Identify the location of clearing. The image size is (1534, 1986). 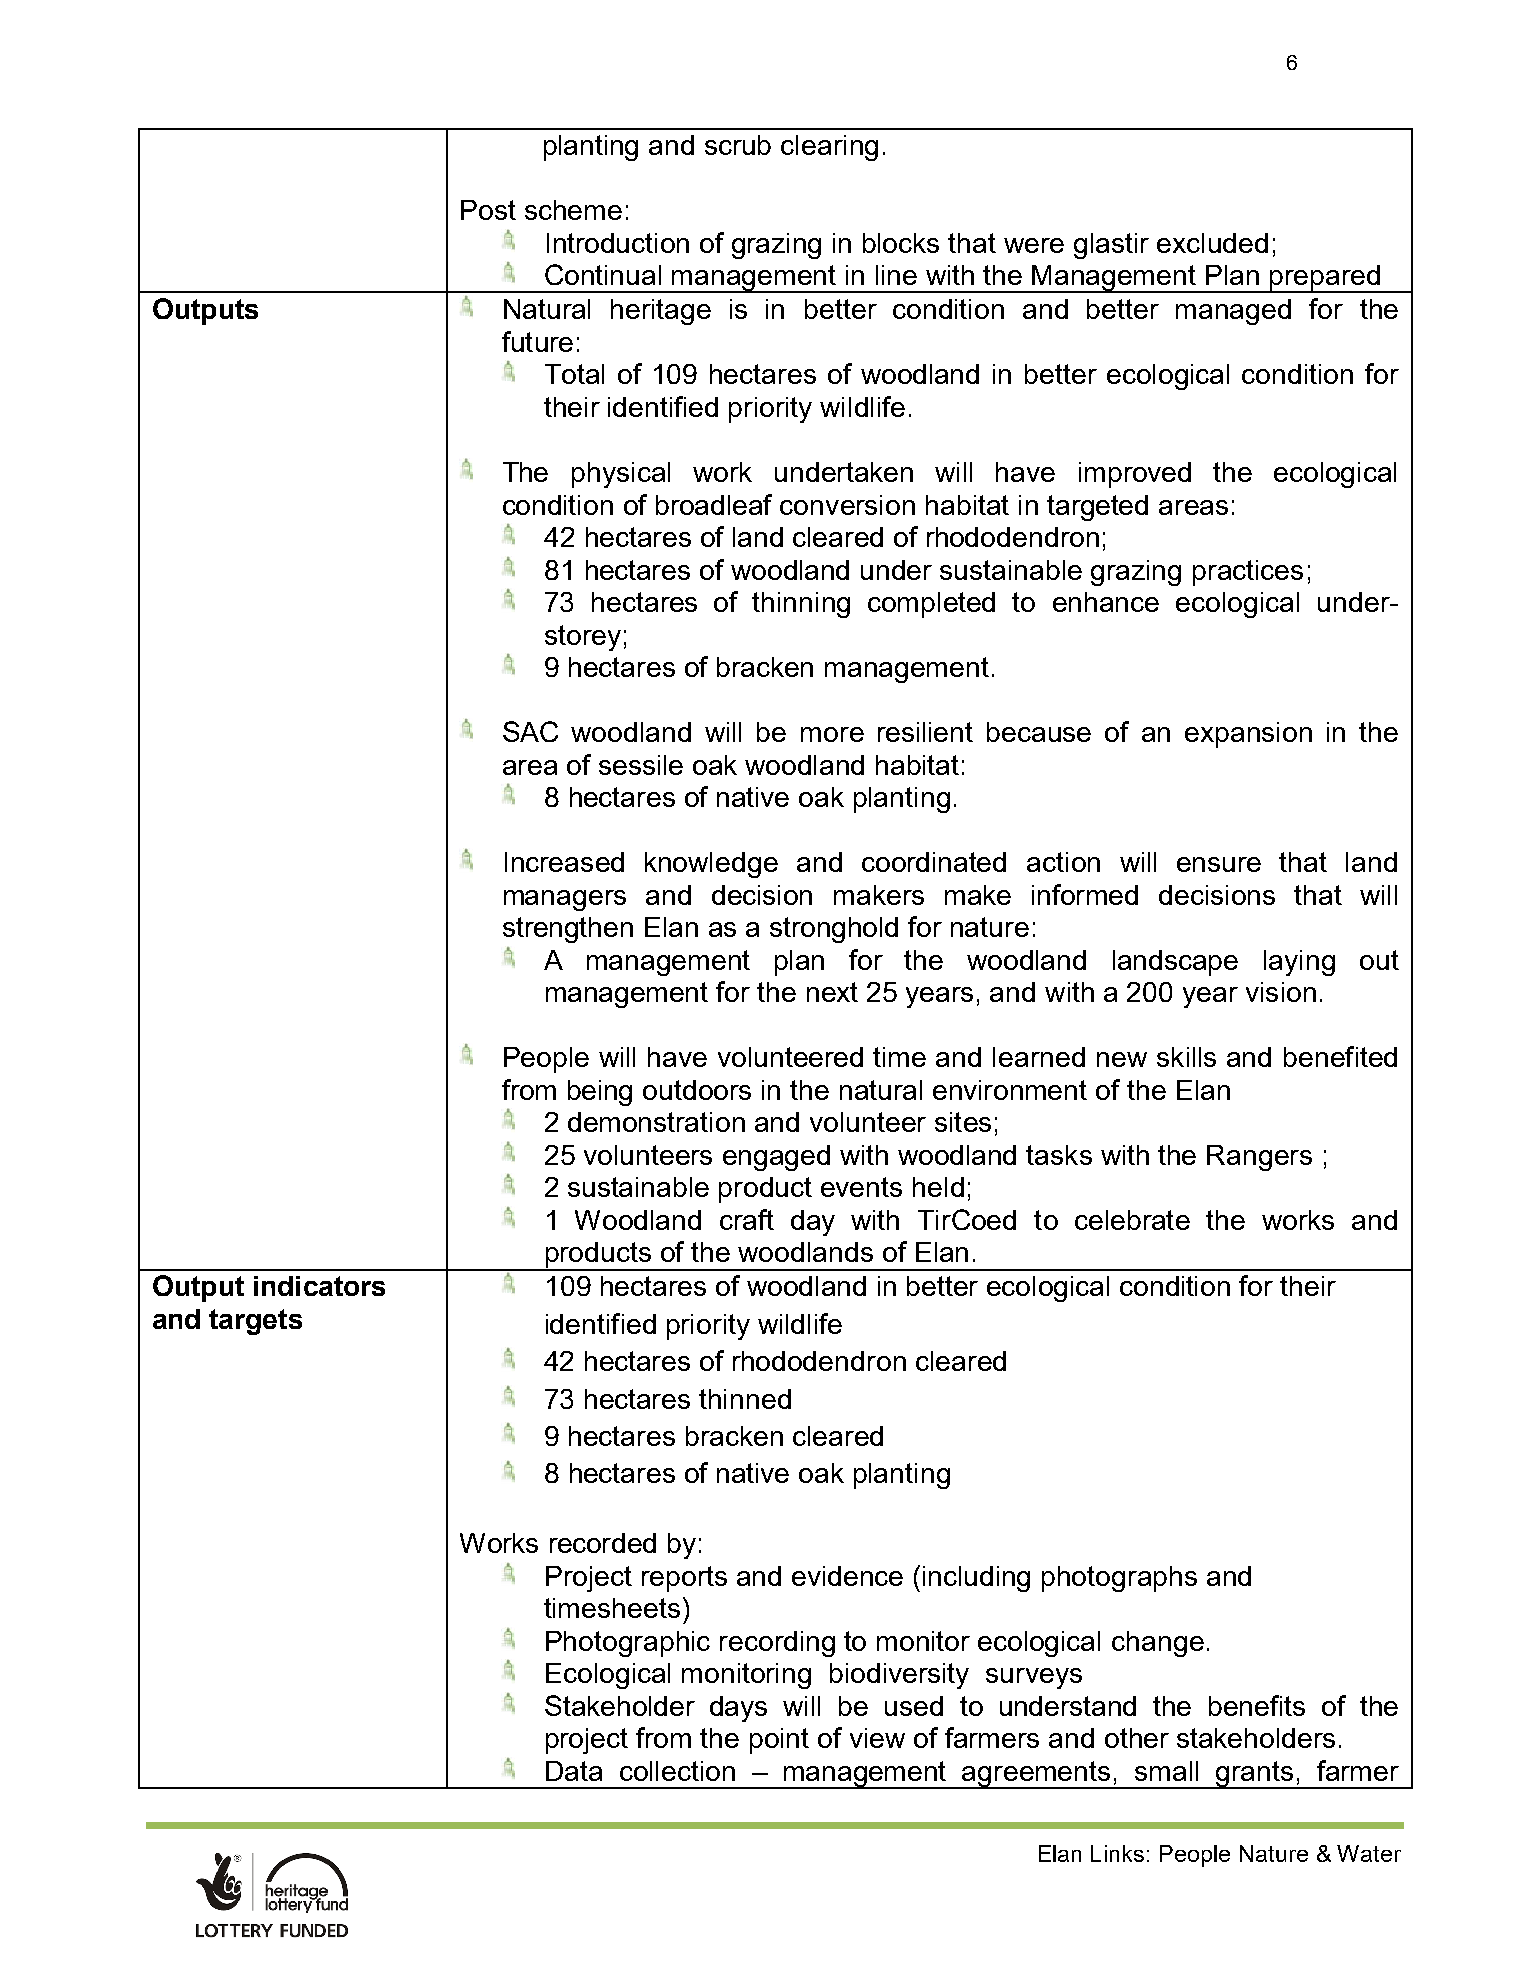
(829, 148).
